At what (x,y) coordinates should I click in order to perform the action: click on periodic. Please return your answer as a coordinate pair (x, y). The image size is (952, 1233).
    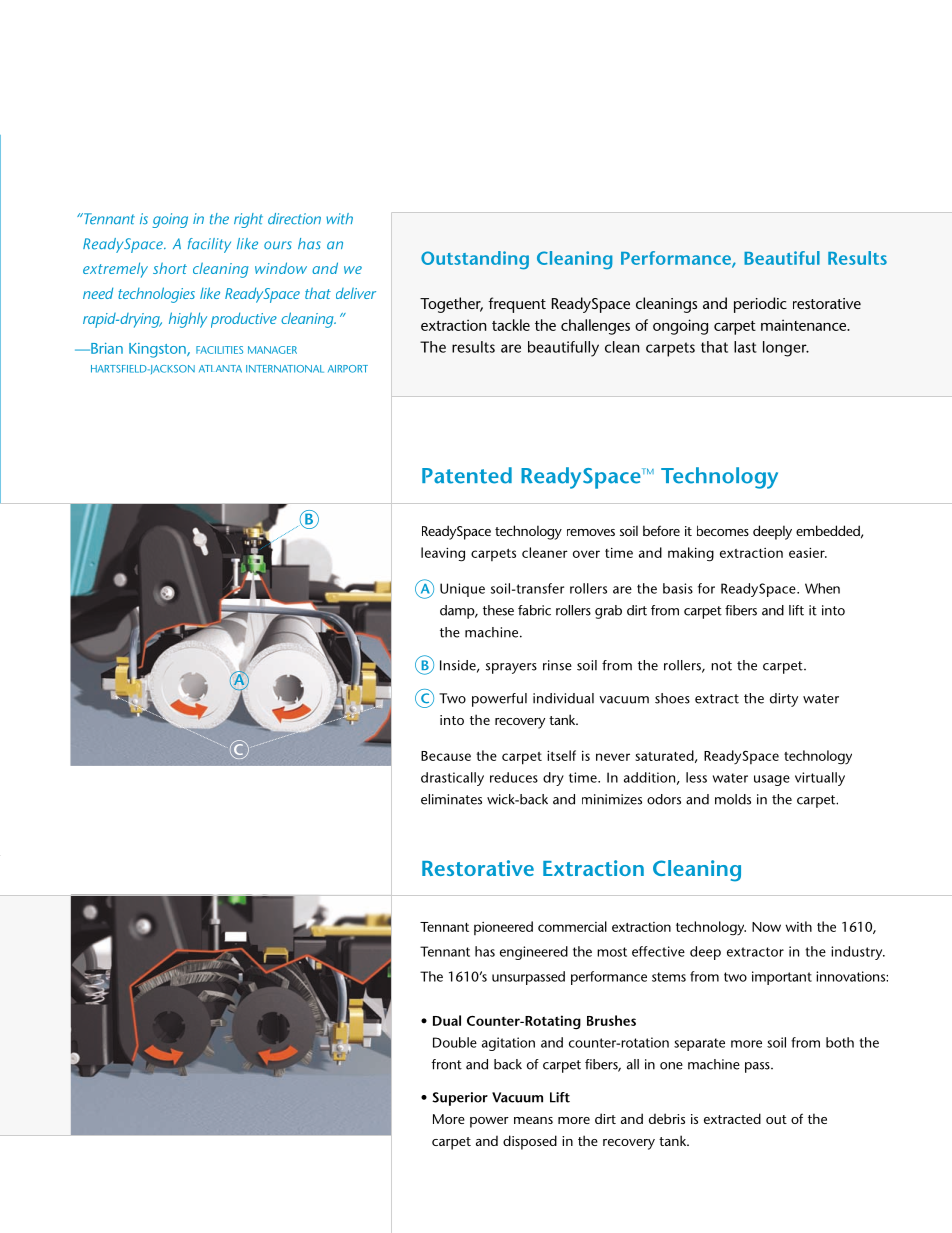
    Looking at the image, I should click on (760, 305).
